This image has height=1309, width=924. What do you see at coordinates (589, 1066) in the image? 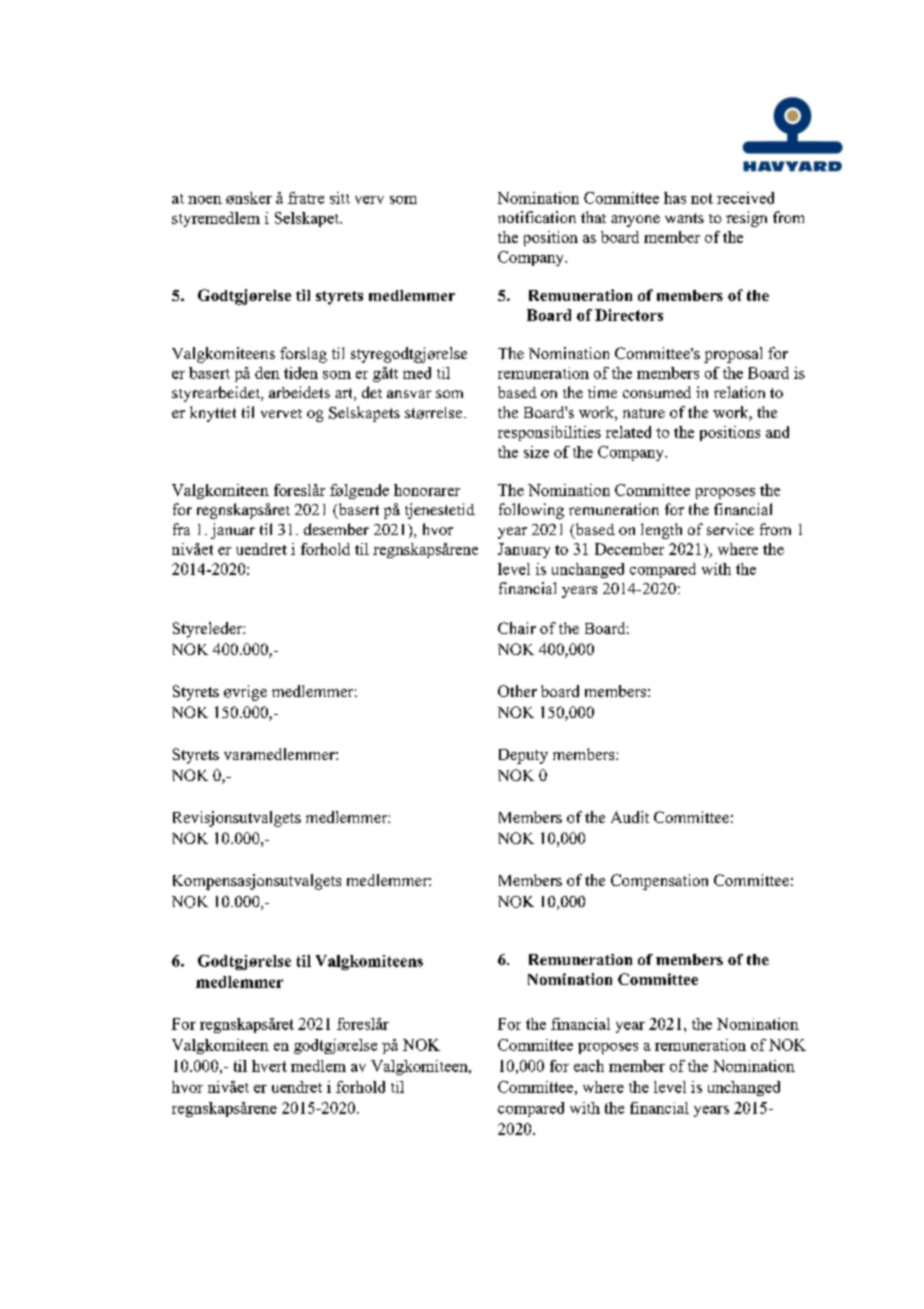
I see `each` at bounding box center [589, 1066].
